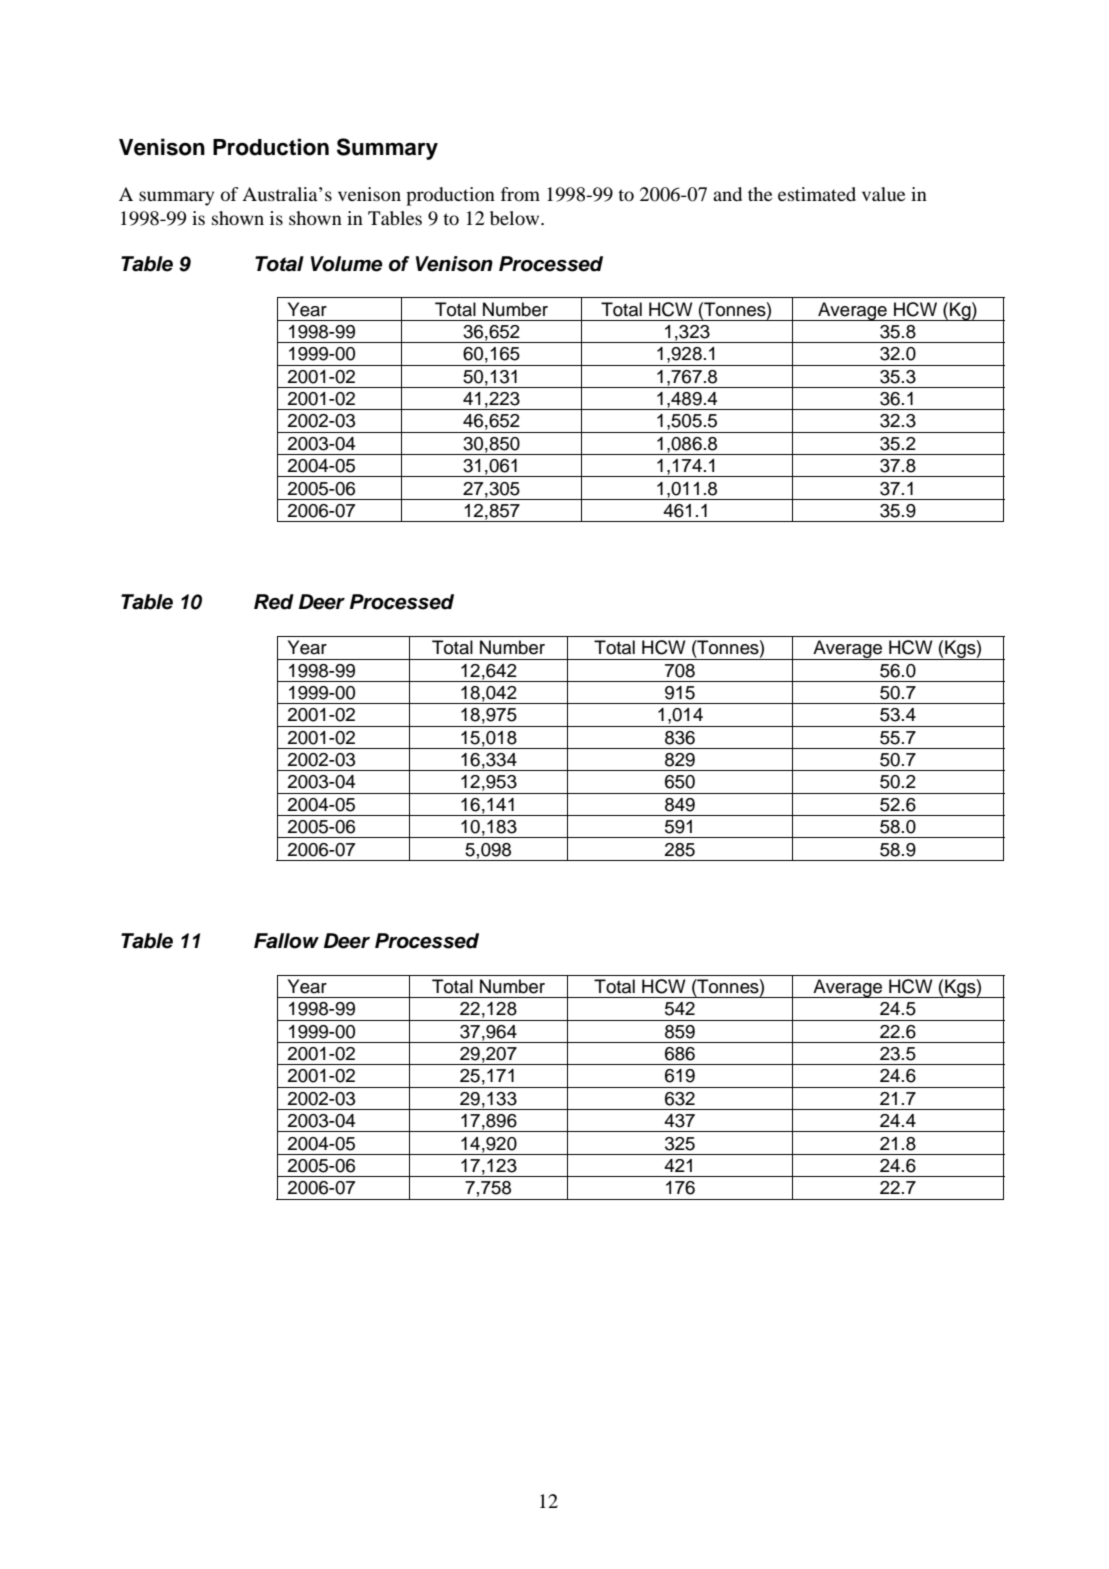  I want to click on the, so click(760, 194).
